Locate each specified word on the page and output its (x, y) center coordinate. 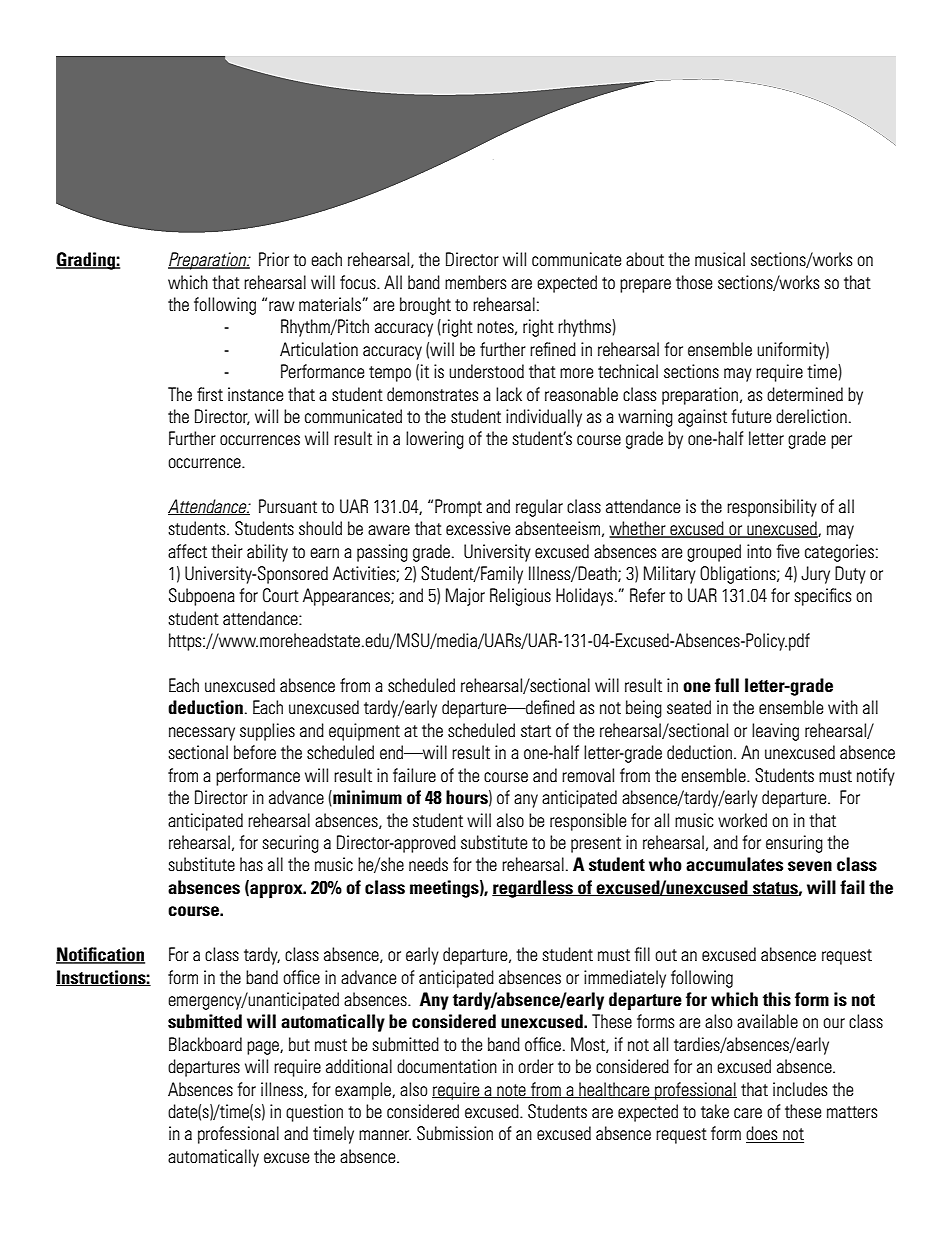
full (727, 685)
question (314, 1113)
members (475, 282)
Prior (274, 259)
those (694, 282)
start (536, 731)
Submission (455, 1133)
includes (800, 1089)
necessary (202, 734)
